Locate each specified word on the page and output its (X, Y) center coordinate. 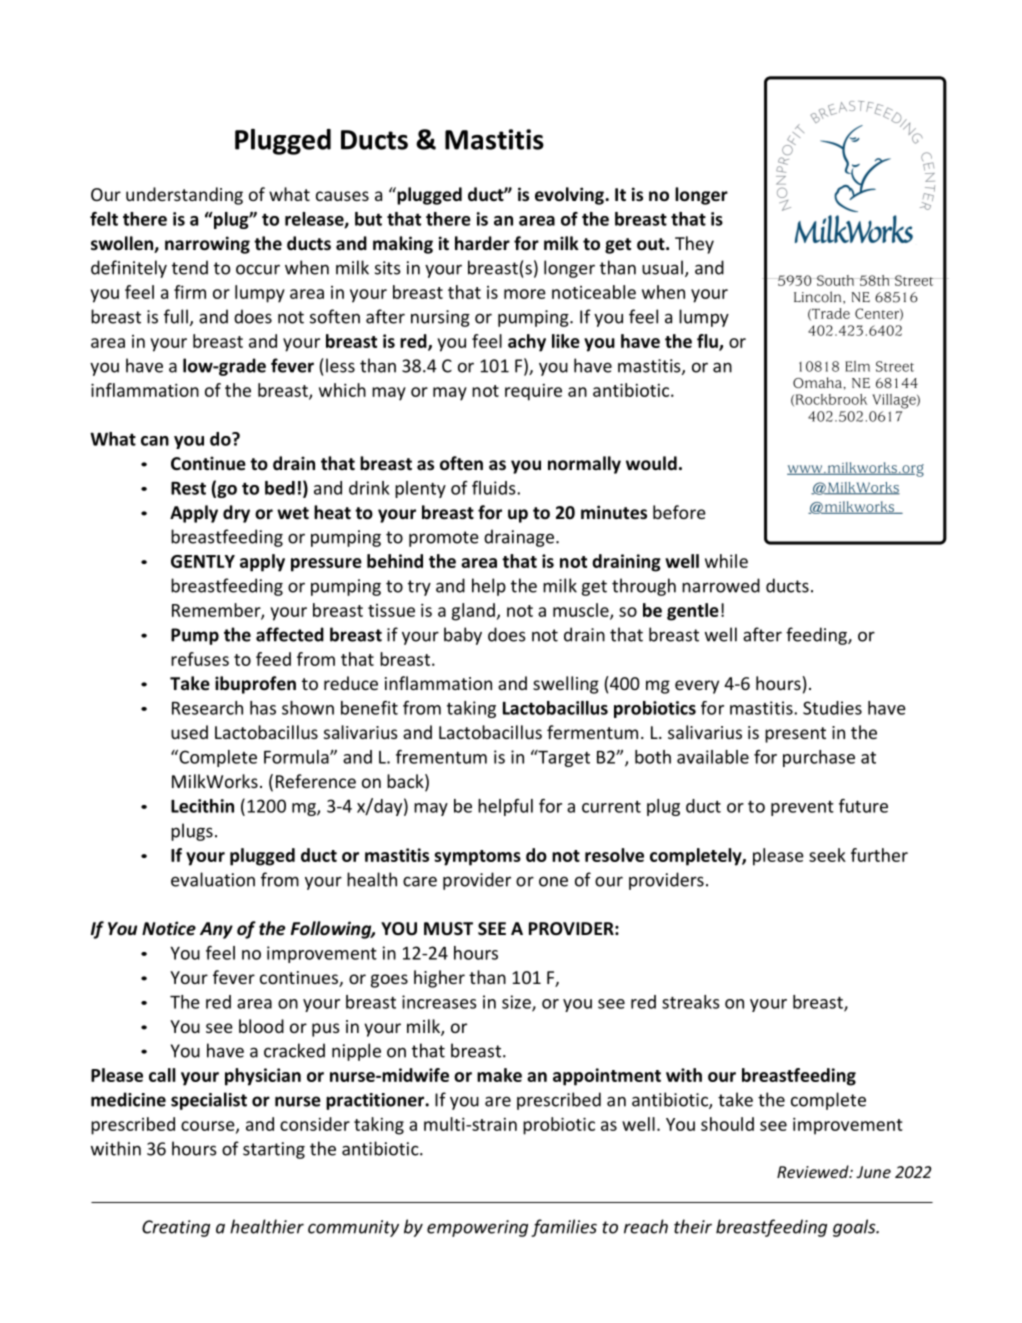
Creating (176, 1228)
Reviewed (814, 1171)
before (679, 512)
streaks (691, 1002)
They (694, 245)
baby (463, 636)
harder (482, 243)
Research (207, 708)
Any (216, 930)
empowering (477, 1228)
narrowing (207, 245)
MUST (448, 928)
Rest (188, 488)
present (795, 735)
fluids (495, 488)
